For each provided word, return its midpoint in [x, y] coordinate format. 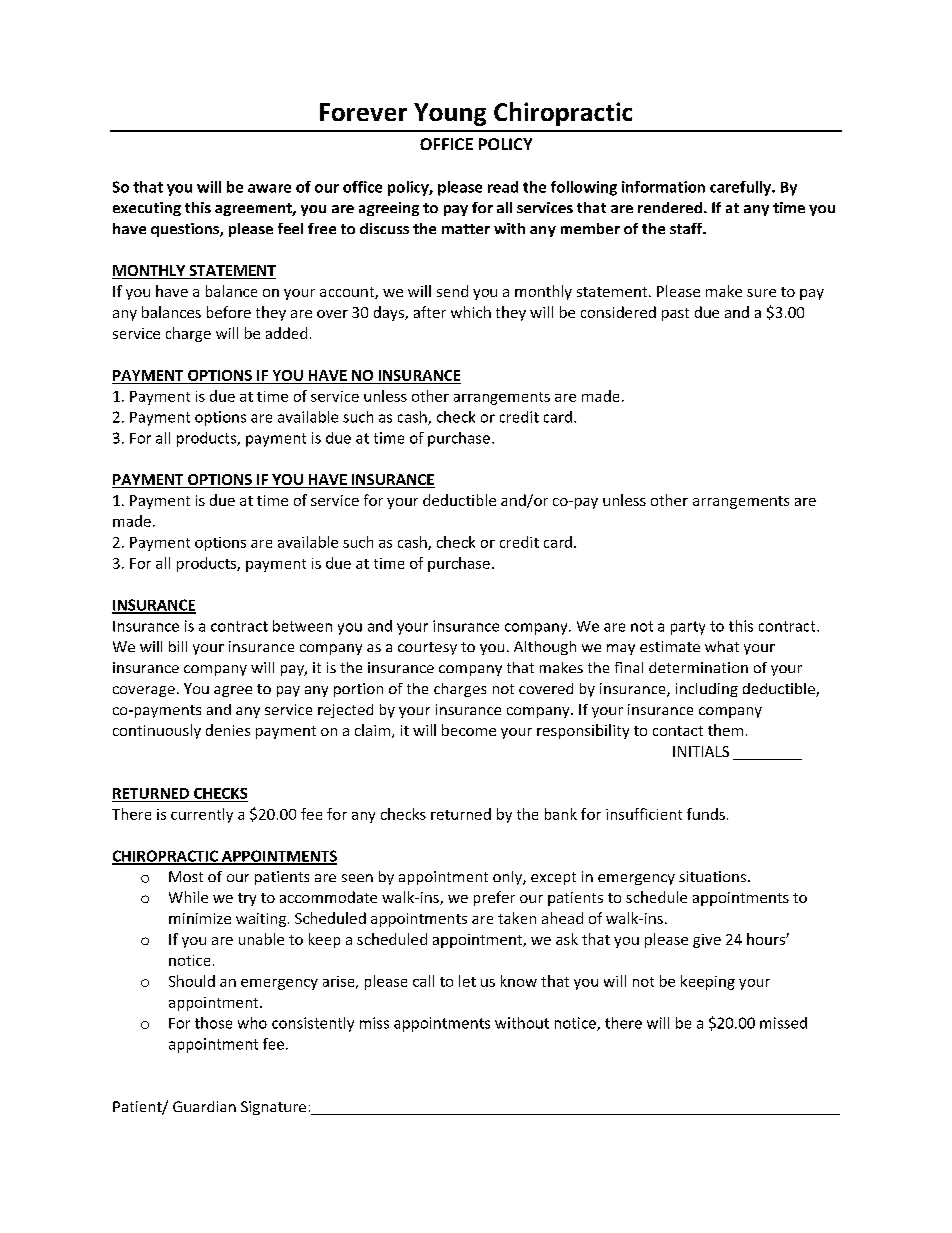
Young [450, 114]
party [688, 628]
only [508, 878]
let [467, 981]
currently [202, 815]
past [675, 314]
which [471, 312]
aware [269, 188]
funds [706, 814]
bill [178, 646]
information [663, 187]
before [229, 312]
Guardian [204, 1106]
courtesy [427, 648]
